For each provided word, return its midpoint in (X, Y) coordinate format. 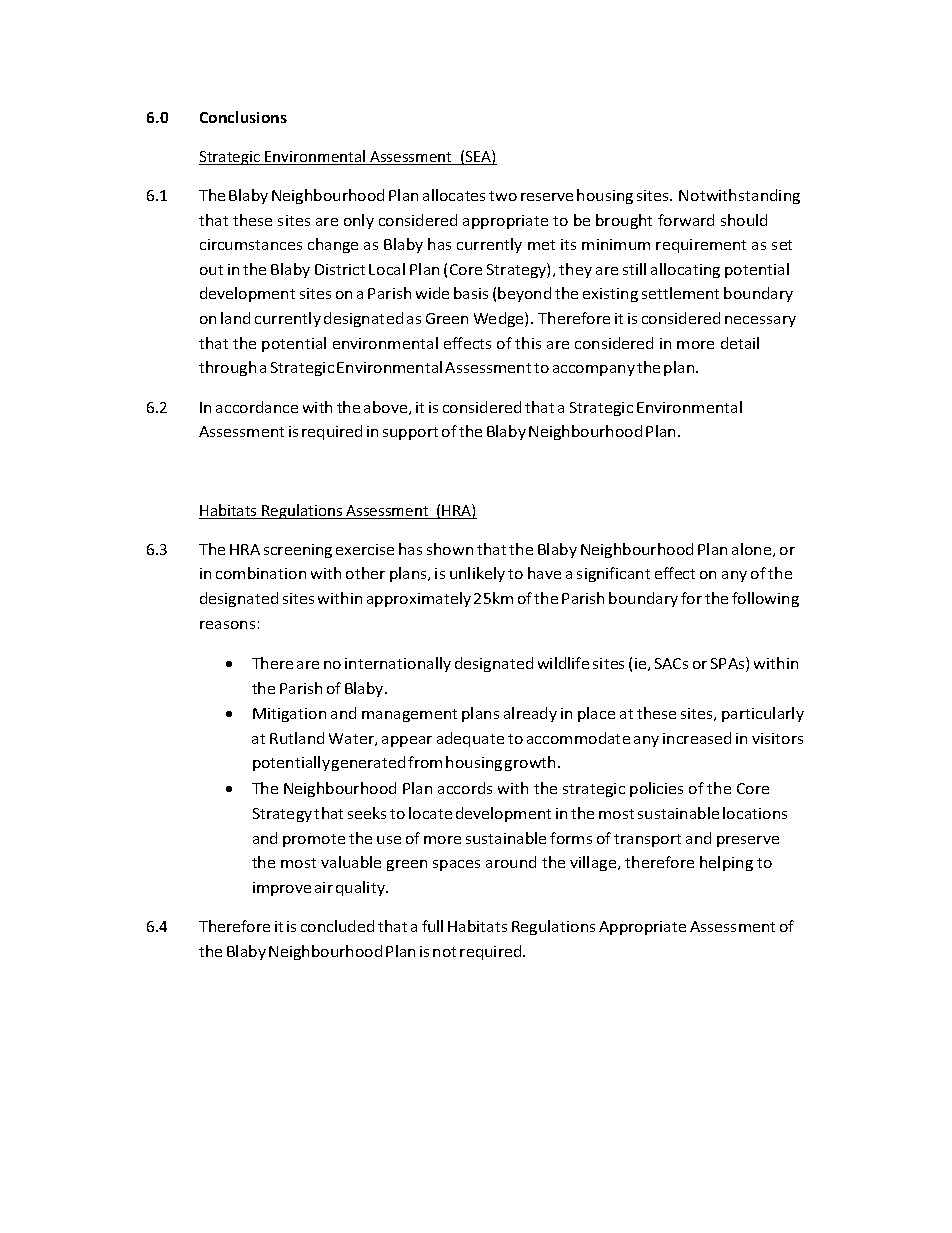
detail (740, 343)
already (530, 714)
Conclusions (243, 117)
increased (697, 738)
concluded (337, 926)
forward (686, 220)
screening (298, 551)
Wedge (500, 319)
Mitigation (289, 715)
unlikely (477, 574)
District (340, 269)
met (541, 245)
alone (753, 550)
